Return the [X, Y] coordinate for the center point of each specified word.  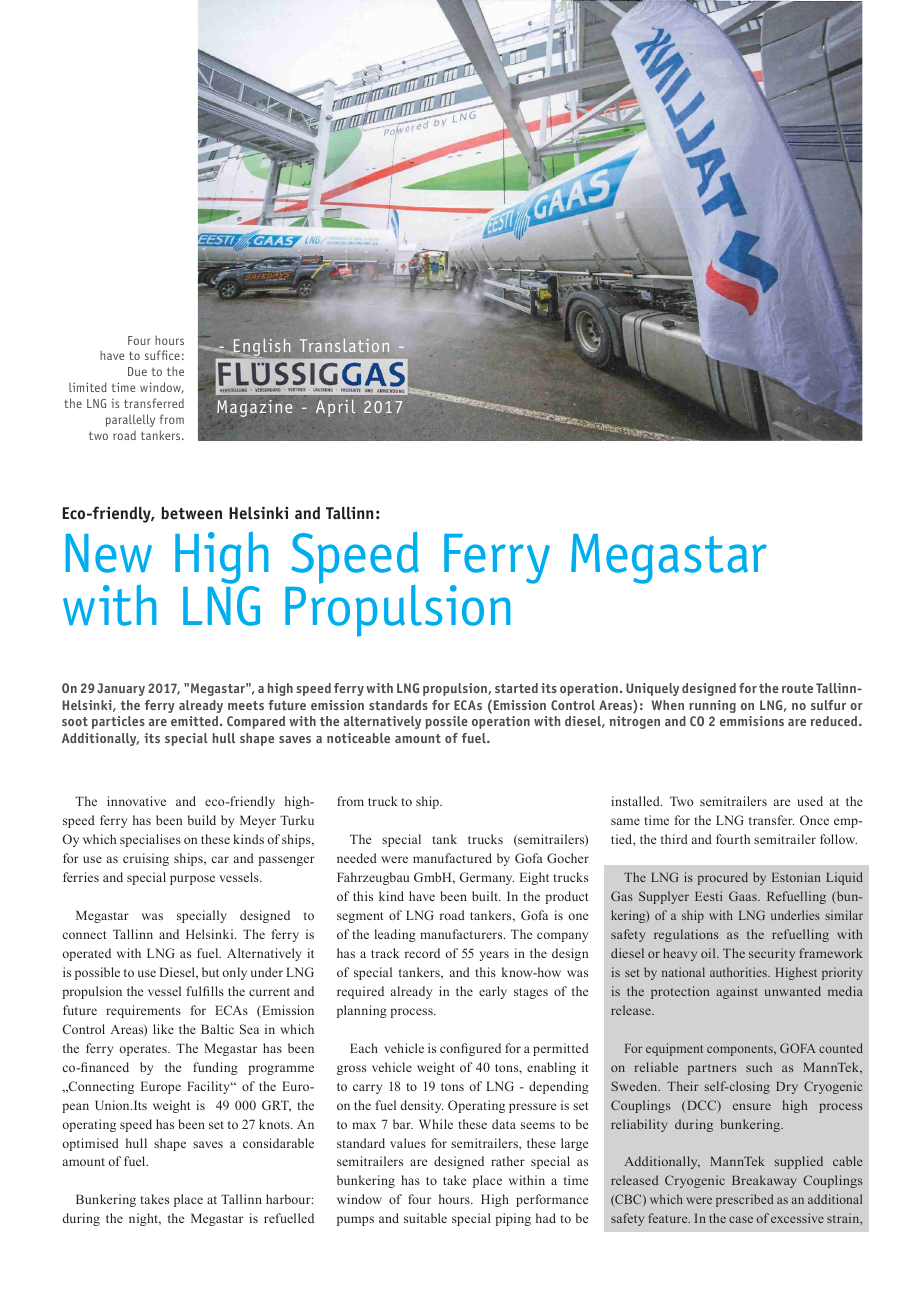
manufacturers [462, 934]
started [516, 688]
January [121, 689]
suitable [425, 1218]
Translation [344, 345]
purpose [192, 880]
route [797, 688]
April [336, 408]
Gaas [744, 896]
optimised [90, 1144]
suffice [162, 355]
